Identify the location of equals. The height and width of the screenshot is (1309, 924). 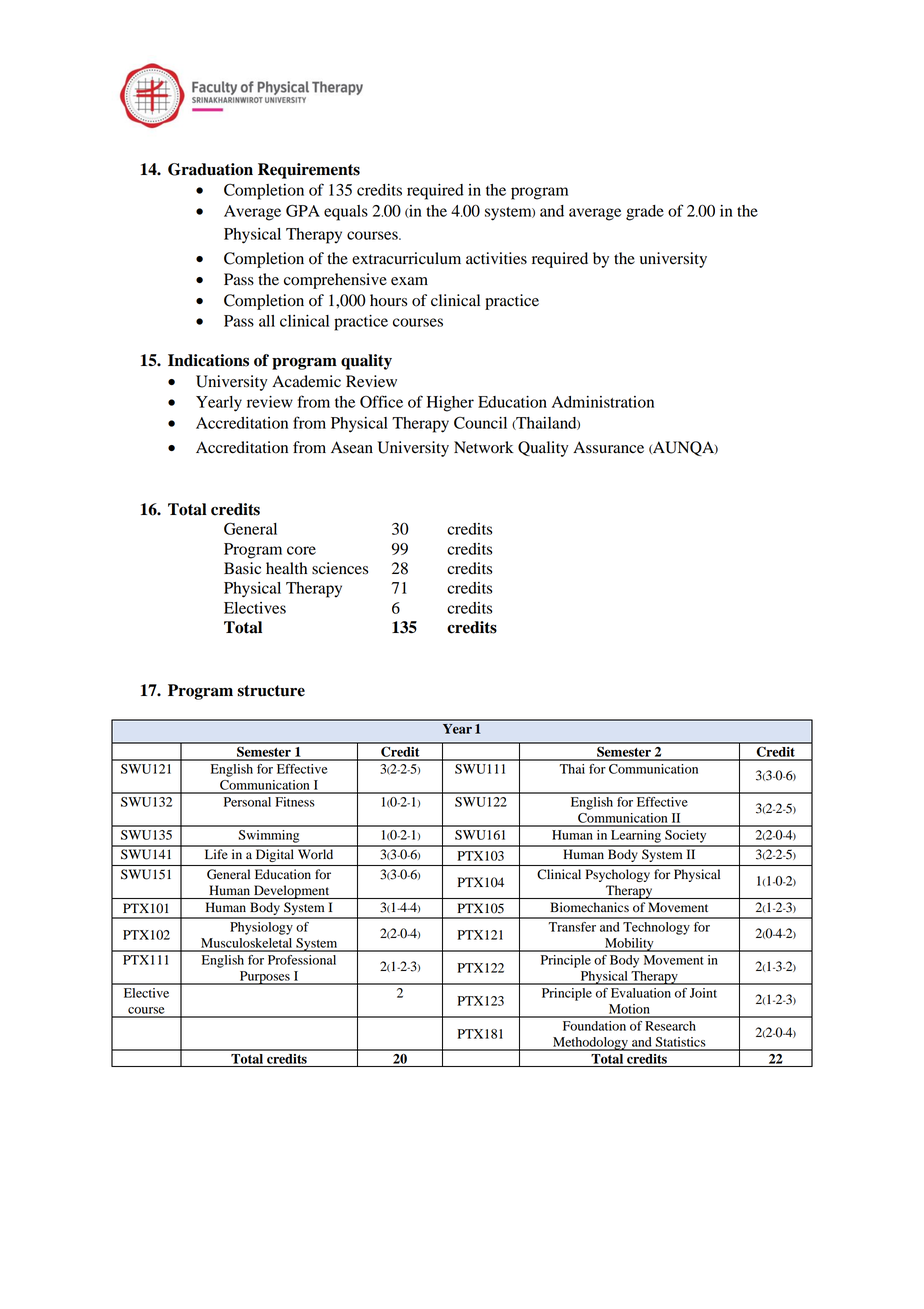
(346, 213).
